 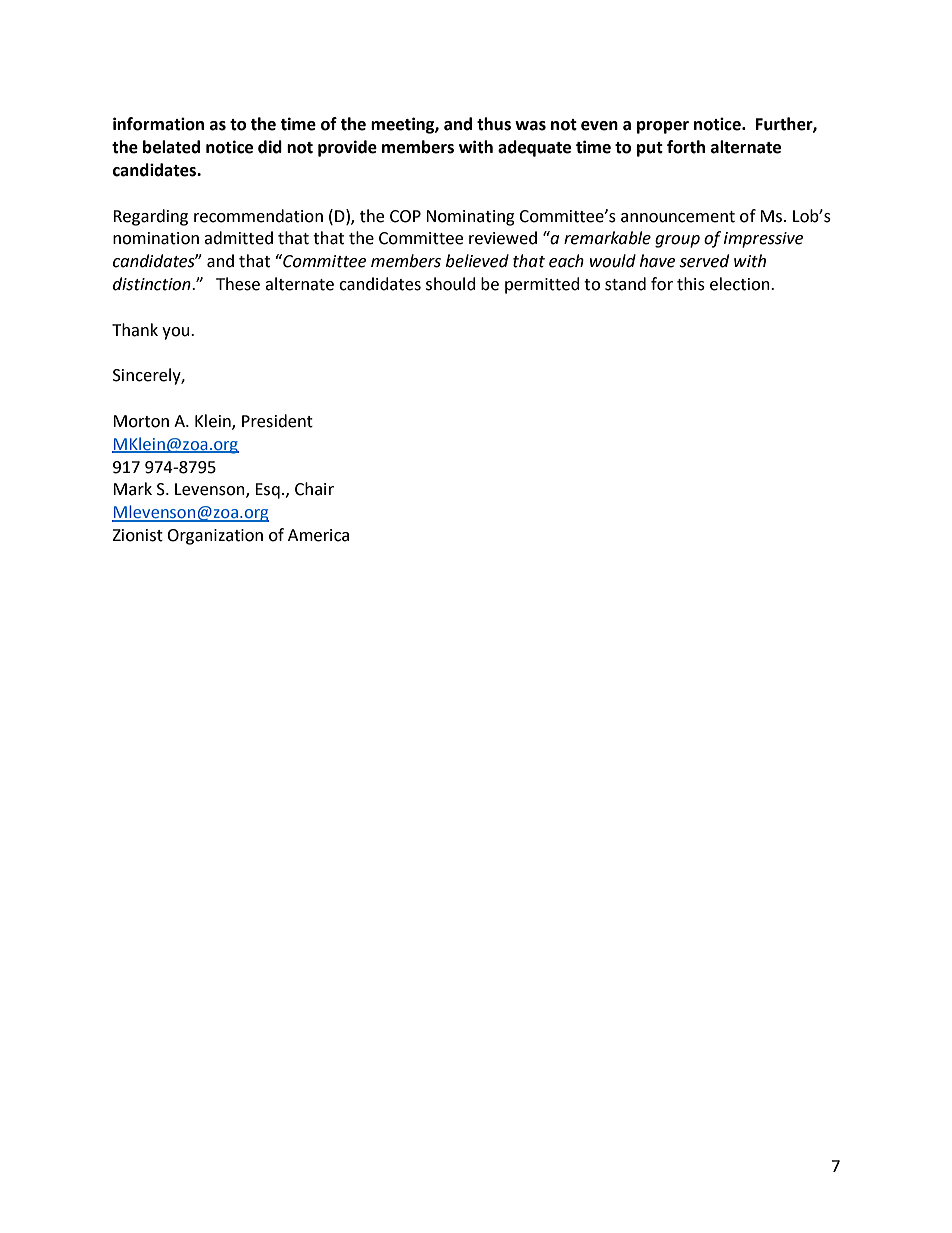 I want to click on Chair, so click(x=314, y=489).
